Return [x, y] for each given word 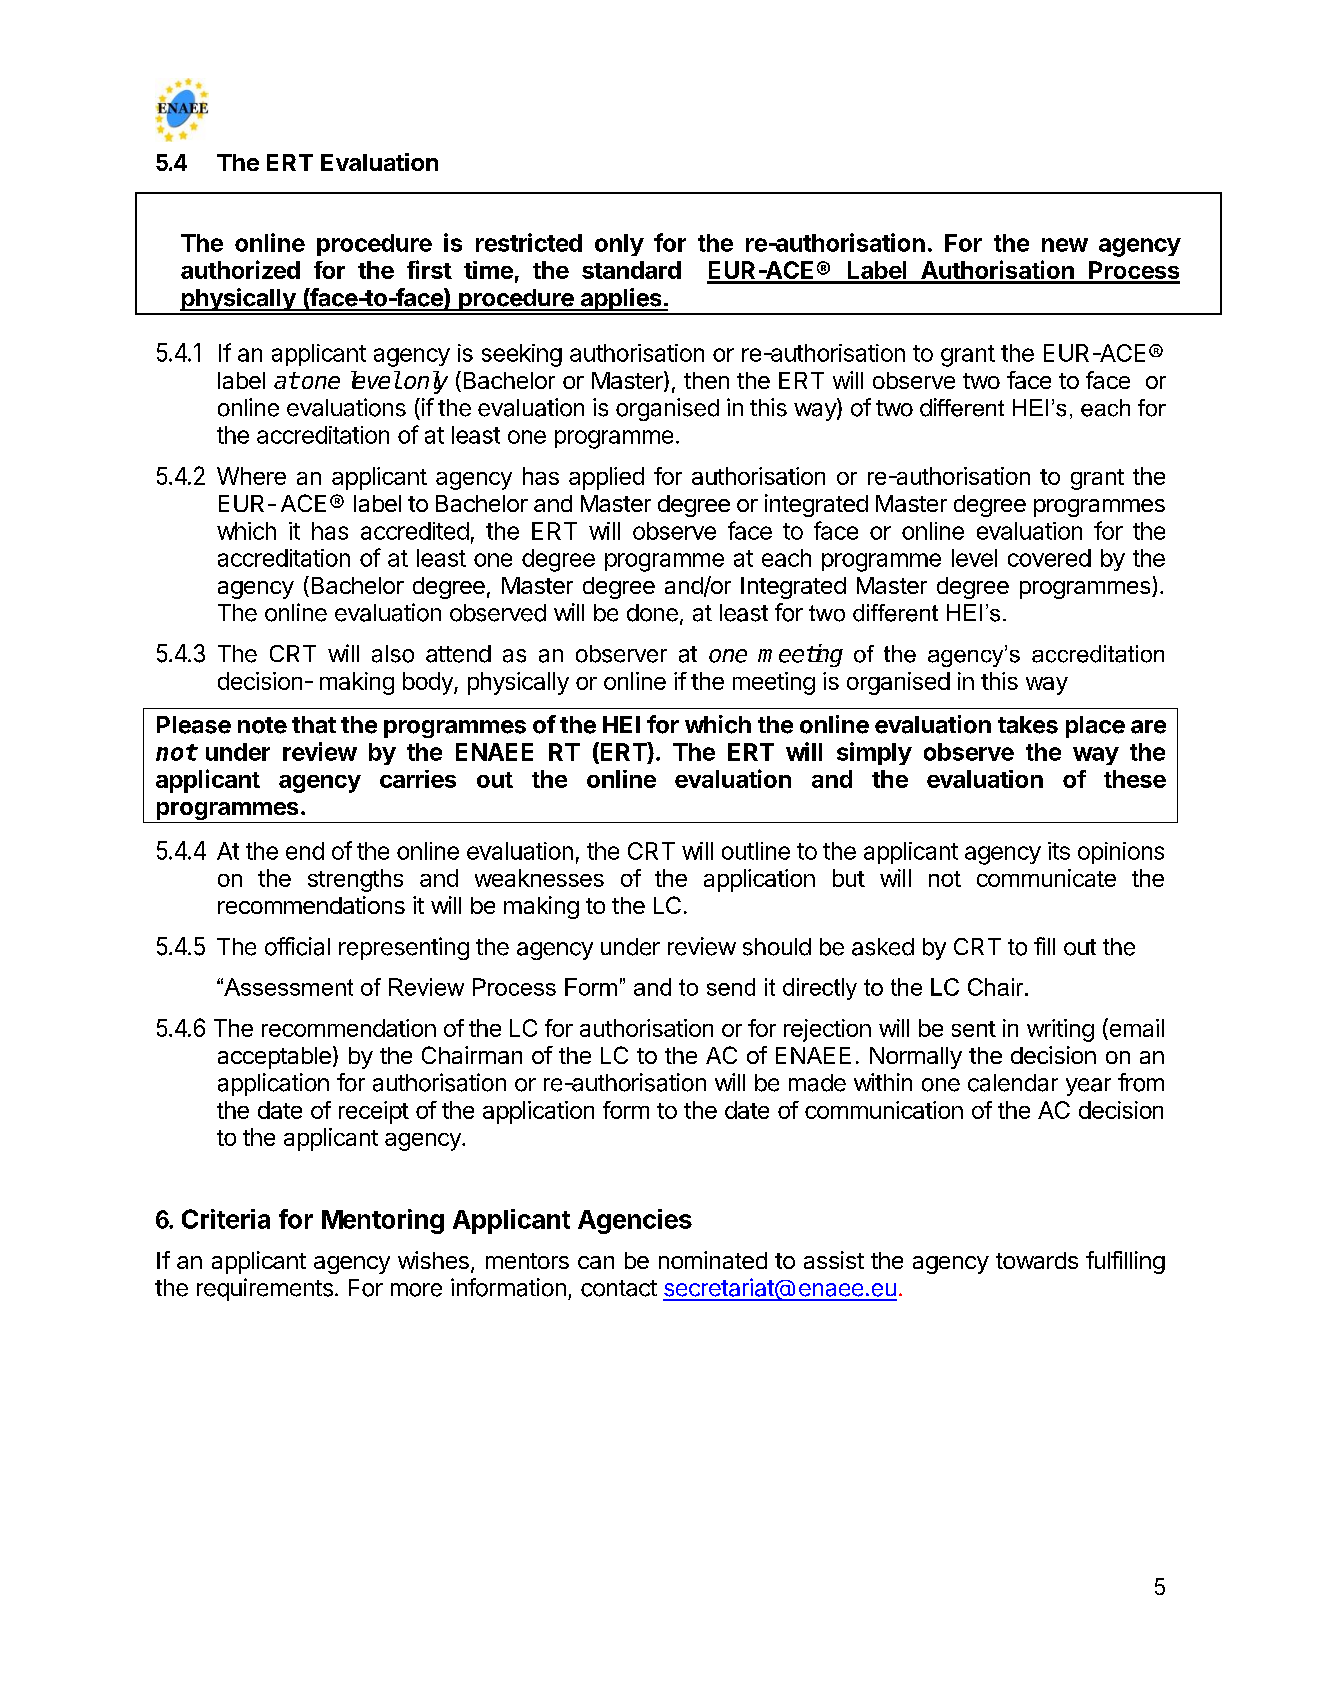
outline [756, 851]
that [314, 725]
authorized [240, 269]
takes [1028, 725]
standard [631, 270]
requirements [265, 1289]
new [1065, 245]
